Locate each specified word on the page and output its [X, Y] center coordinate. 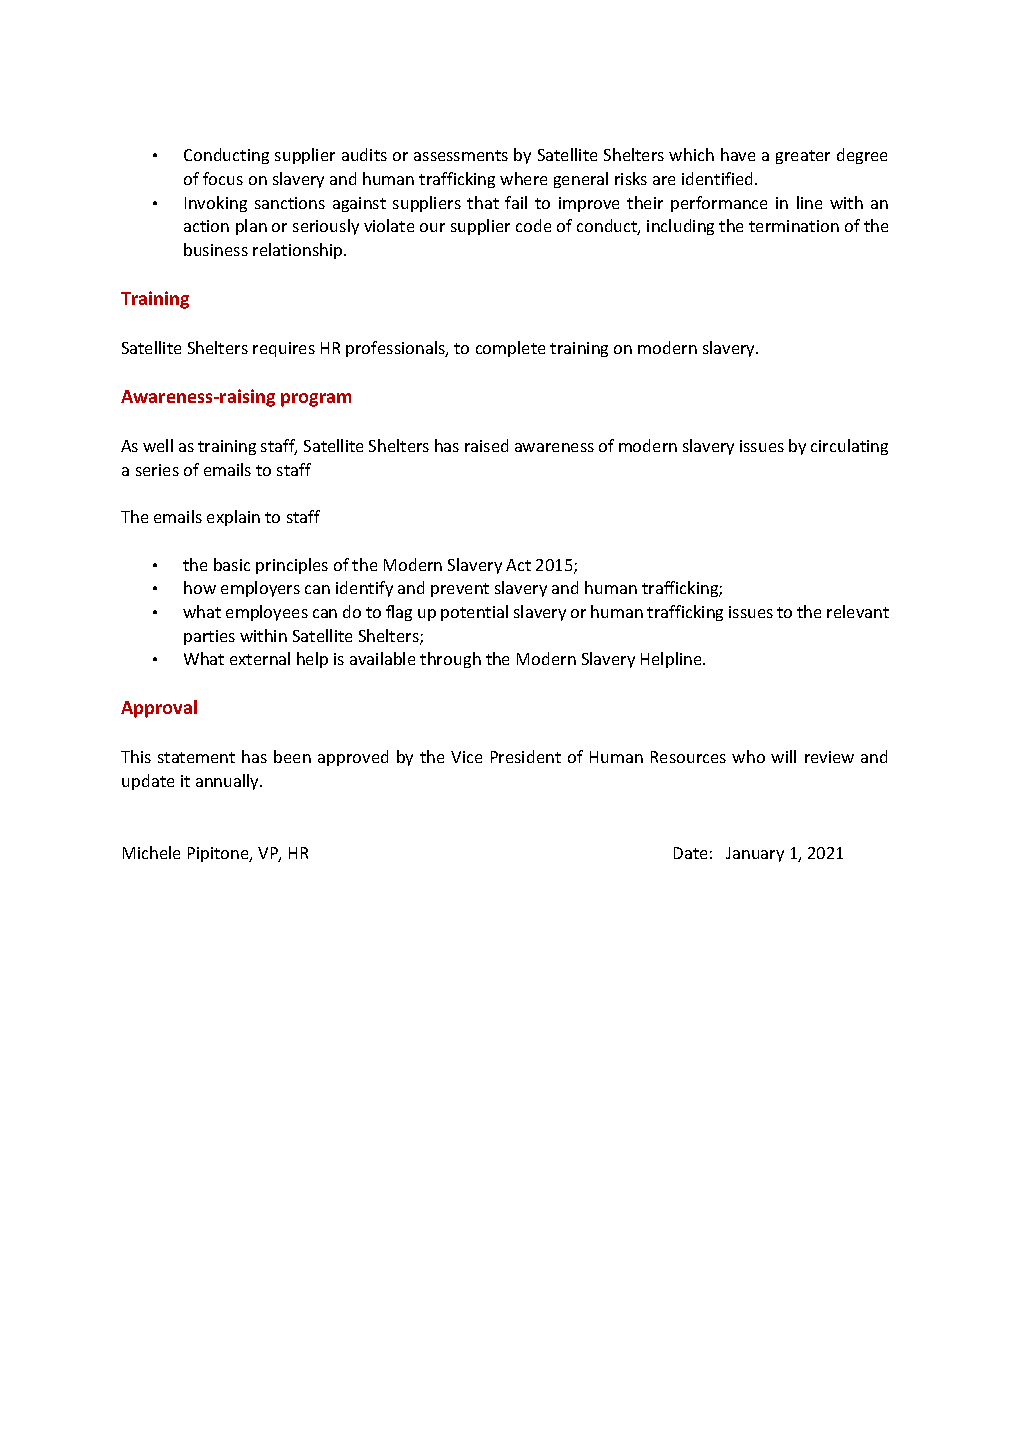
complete [510, 349]
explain [233, 518]
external [260, 658]
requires [284, 349]
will [783, 756]
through [450, 660]
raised [486, 445]
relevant [858, 611]
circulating [849, 447]
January [755, 854]
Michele [151, 852]
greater [803, 157]
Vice [466, 757]
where [523, 178]
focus [223, 178]
